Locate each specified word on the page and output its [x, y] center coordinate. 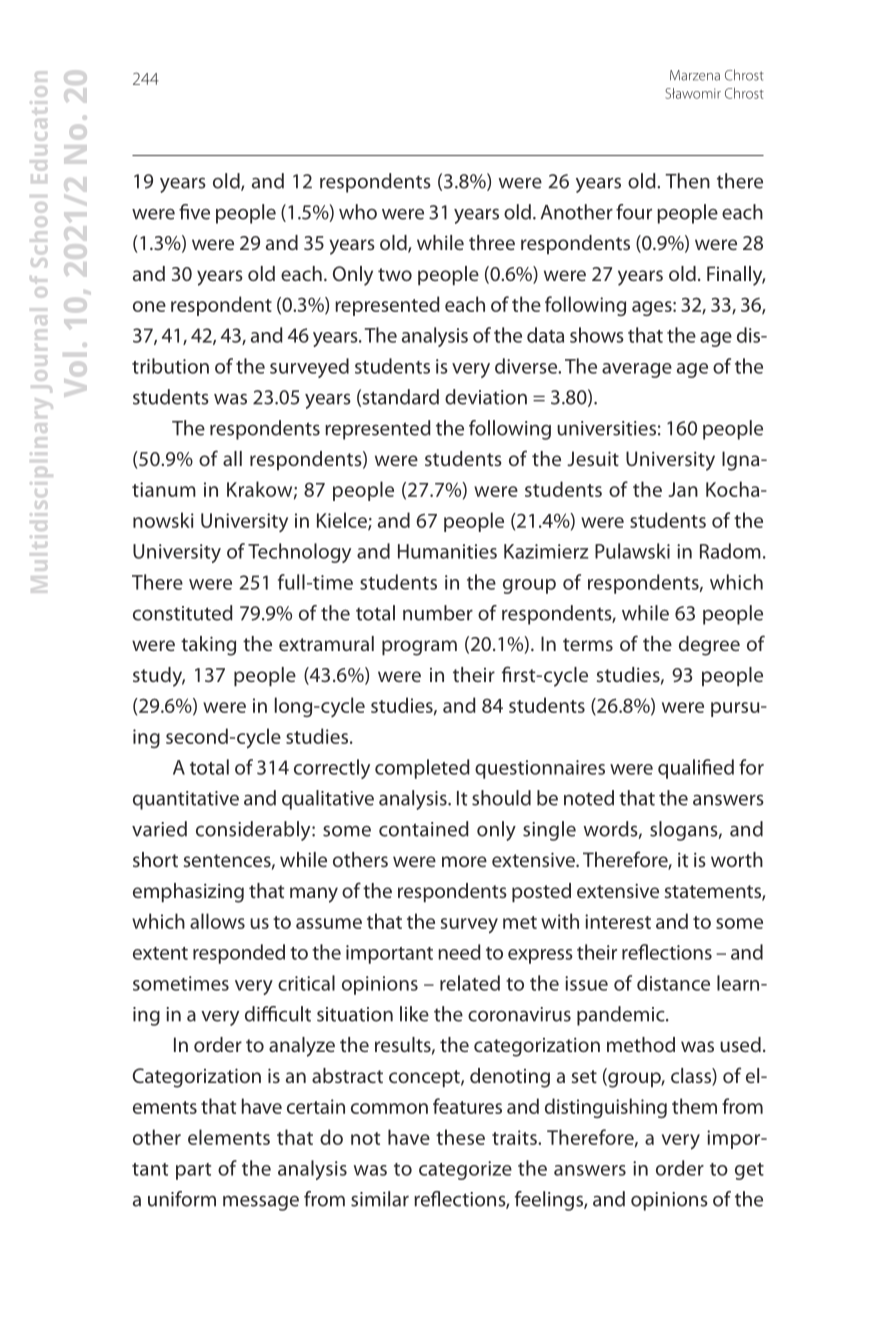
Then [687, 181]
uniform [182, 1199]
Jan [683, 489]
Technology [299, 553]
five [194, 212]
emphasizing [188, 893]
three [492, 242]
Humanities [447, 551]
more [464, 861]
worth [737, 859]
